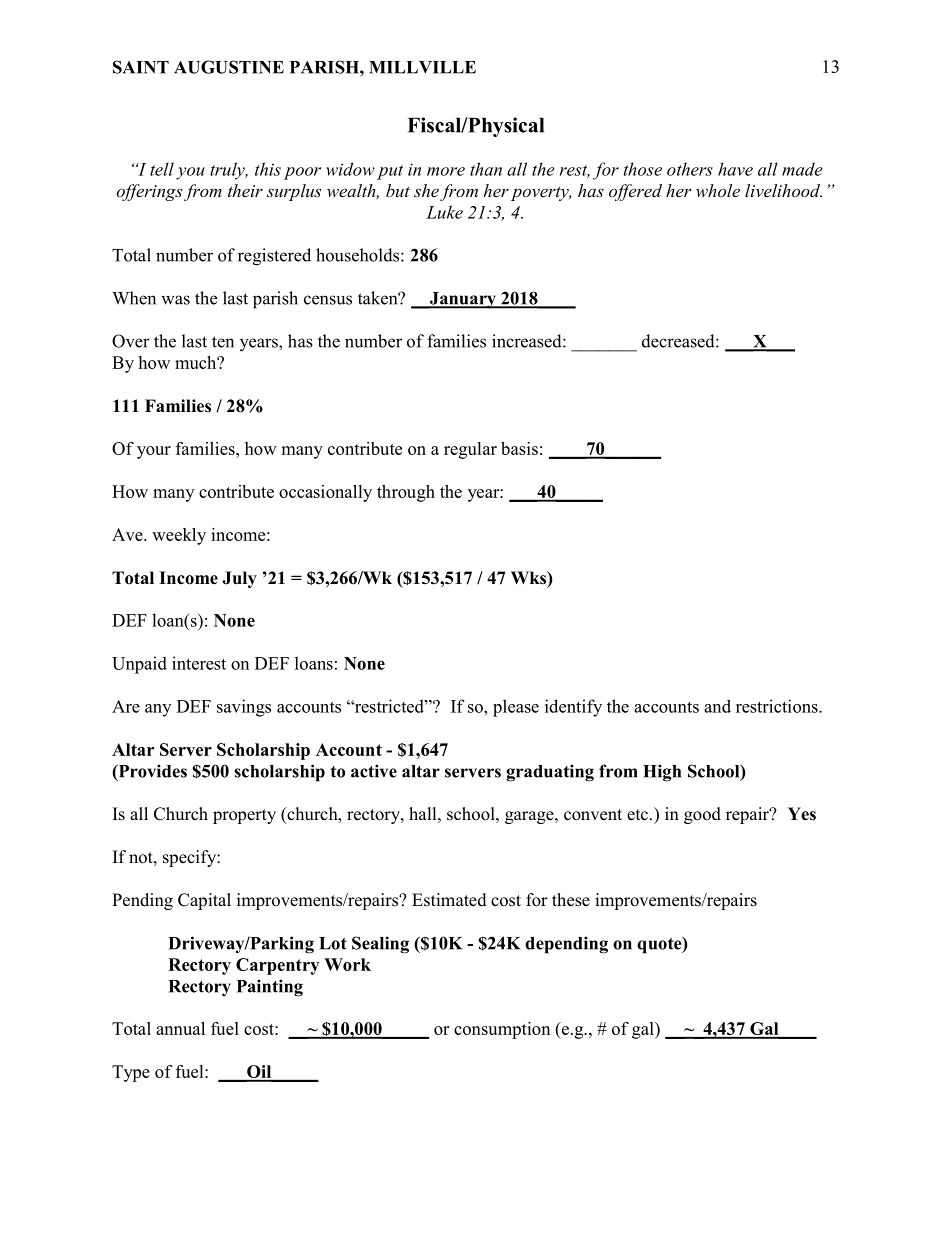 The width and height of the page is (952, 1233). I want to click on your, so click(154, 452).
